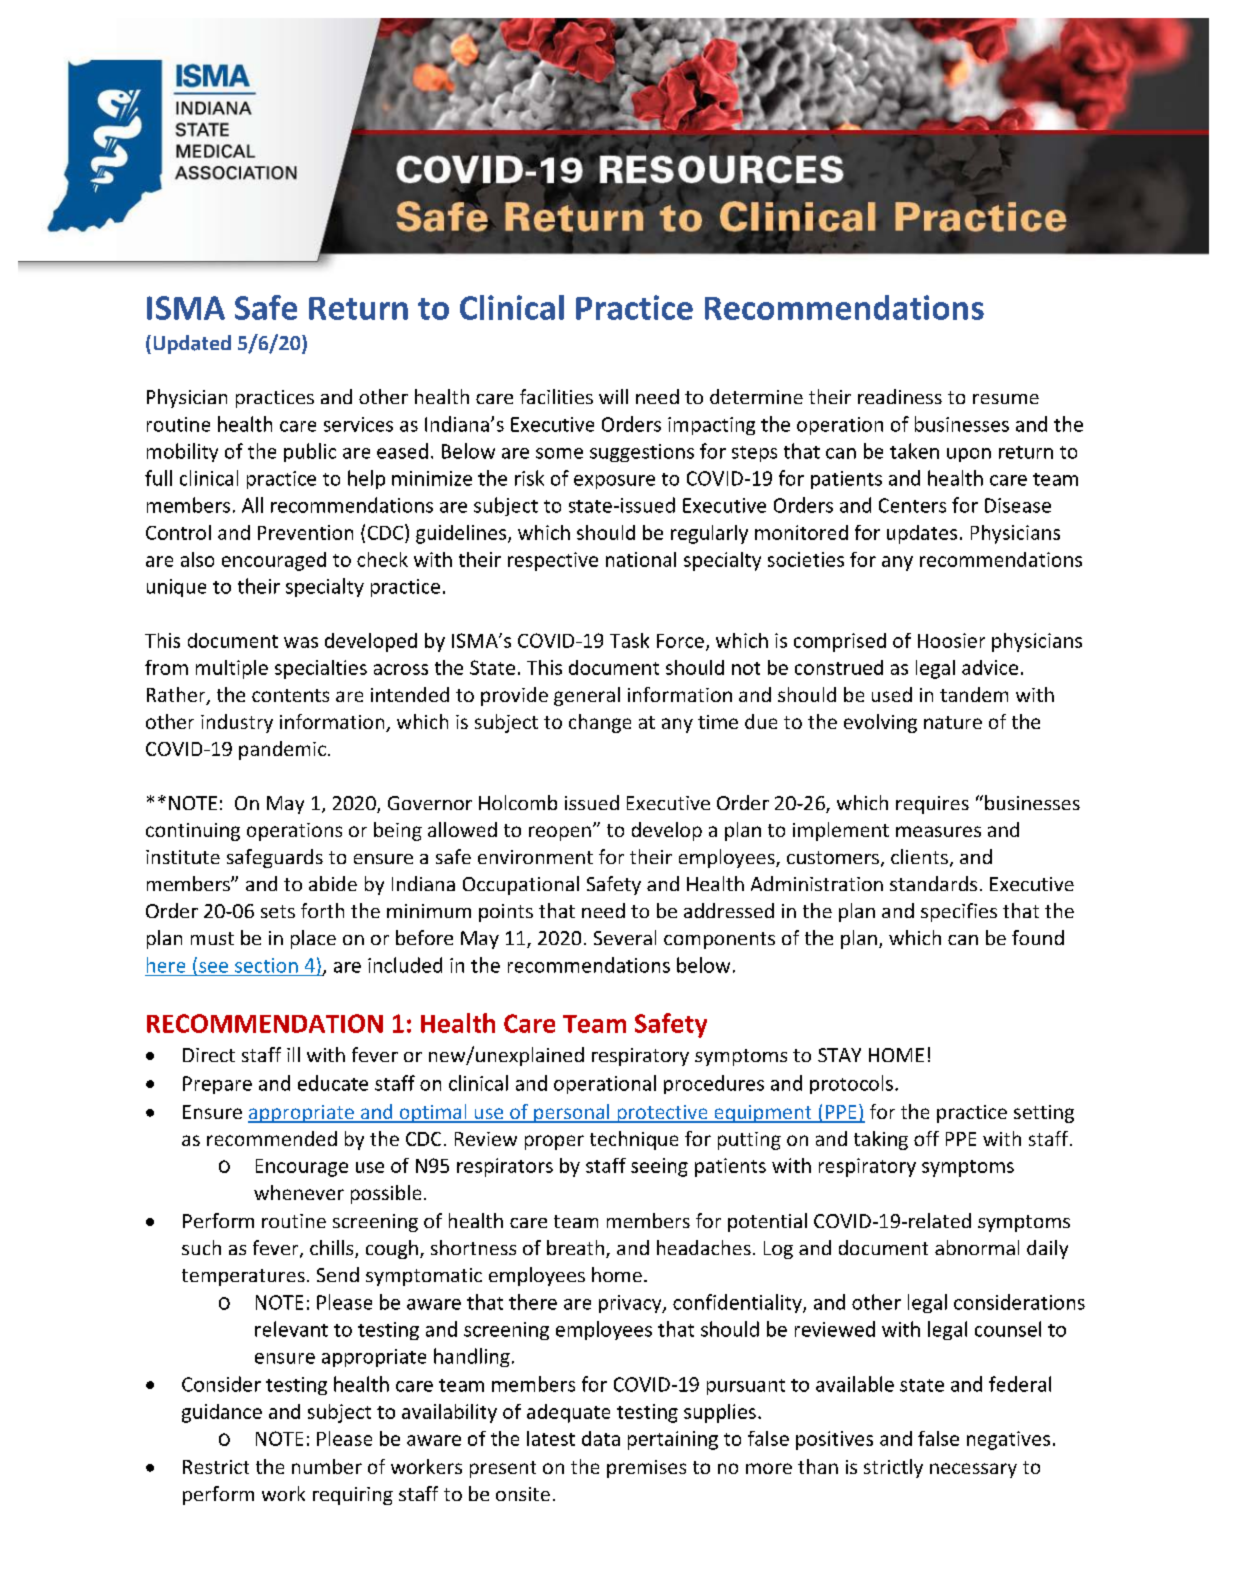  Describe the element at coordinates (216, 1467) in the document. I see `Restrict` at that location.
